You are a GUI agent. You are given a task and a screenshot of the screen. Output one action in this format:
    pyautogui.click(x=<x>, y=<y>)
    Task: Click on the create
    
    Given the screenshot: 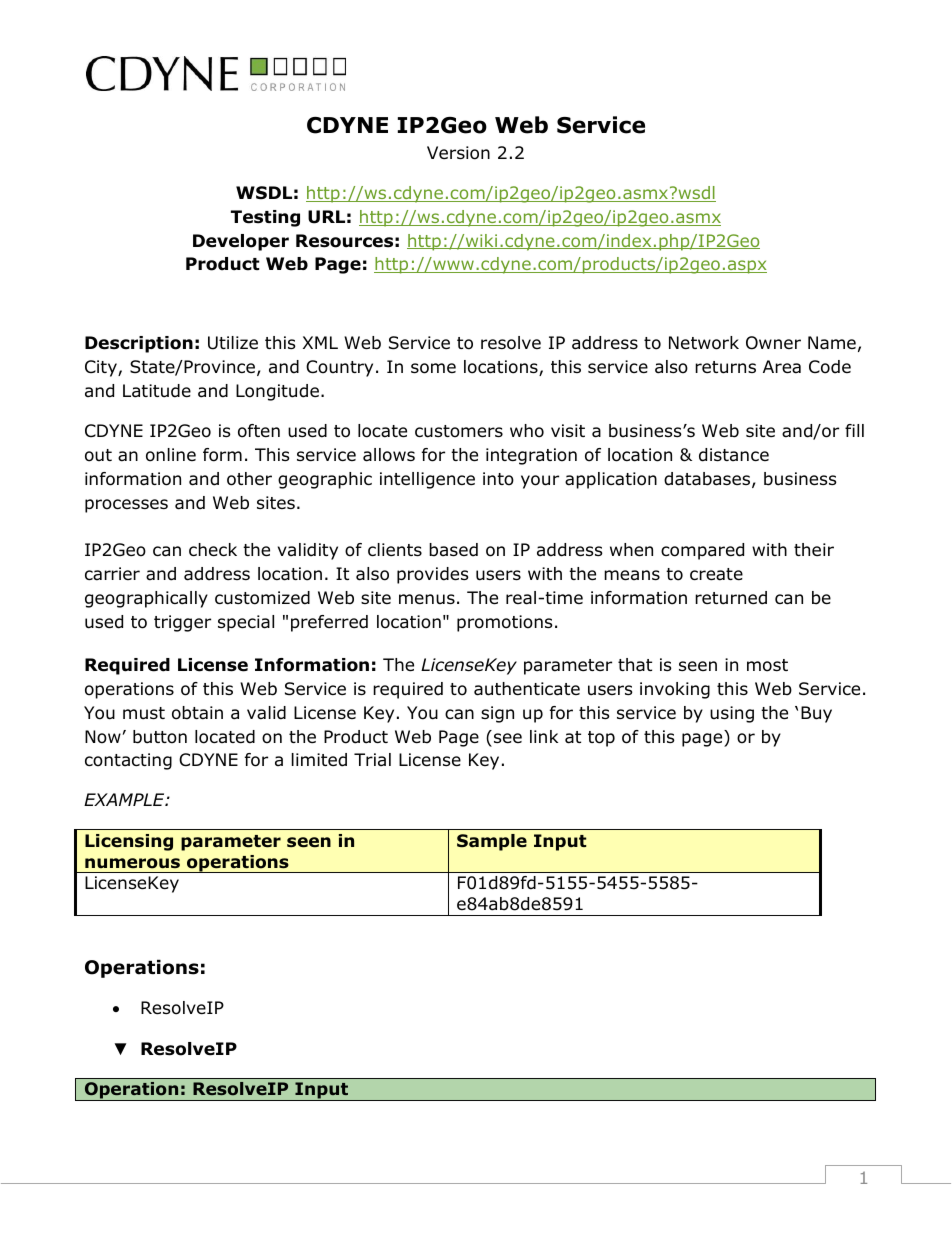 What is the action you would take?
    pyautogui.click(x=716, y=574)
